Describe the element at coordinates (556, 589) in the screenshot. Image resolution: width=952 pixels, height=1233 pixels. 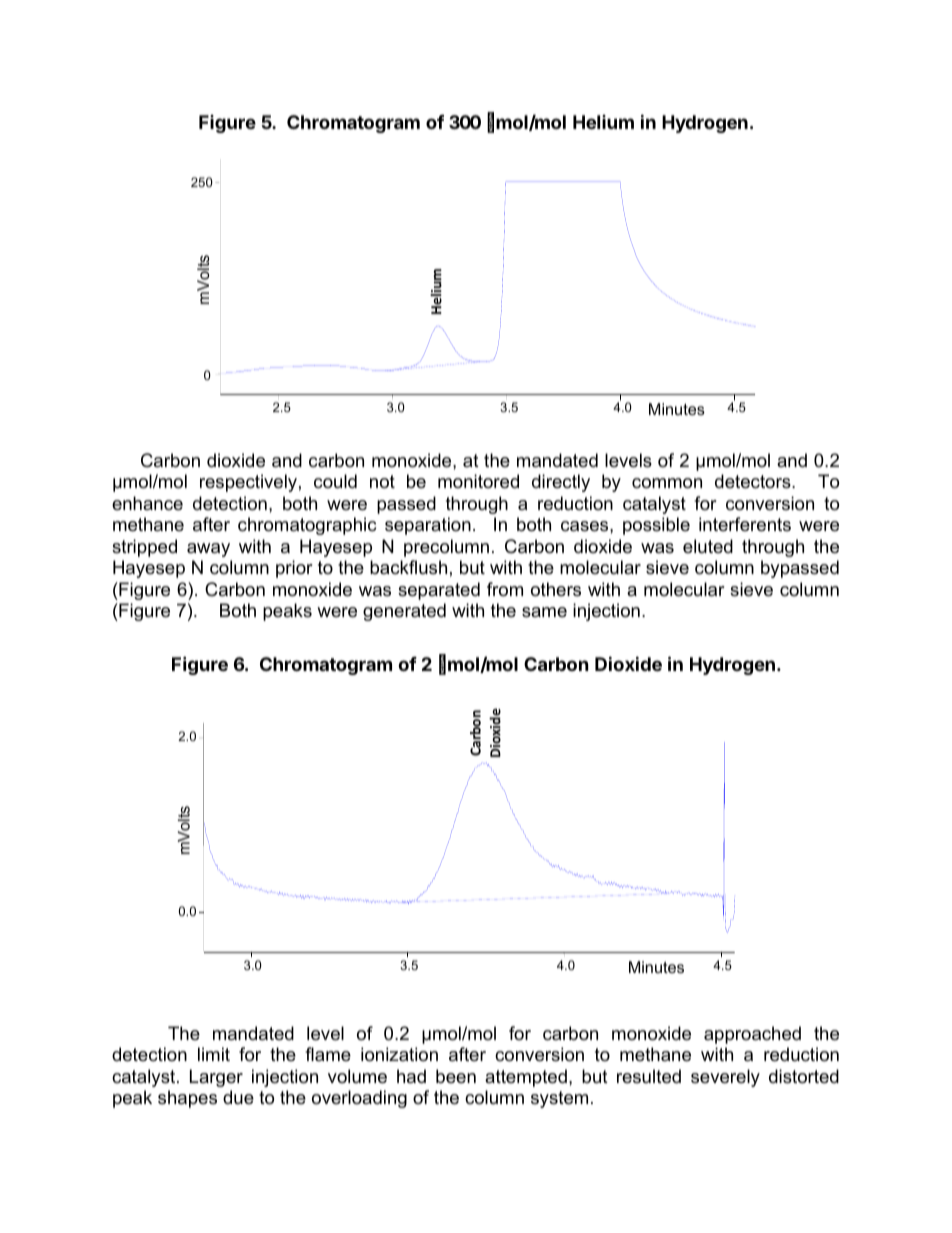
I see `others` at that location.
